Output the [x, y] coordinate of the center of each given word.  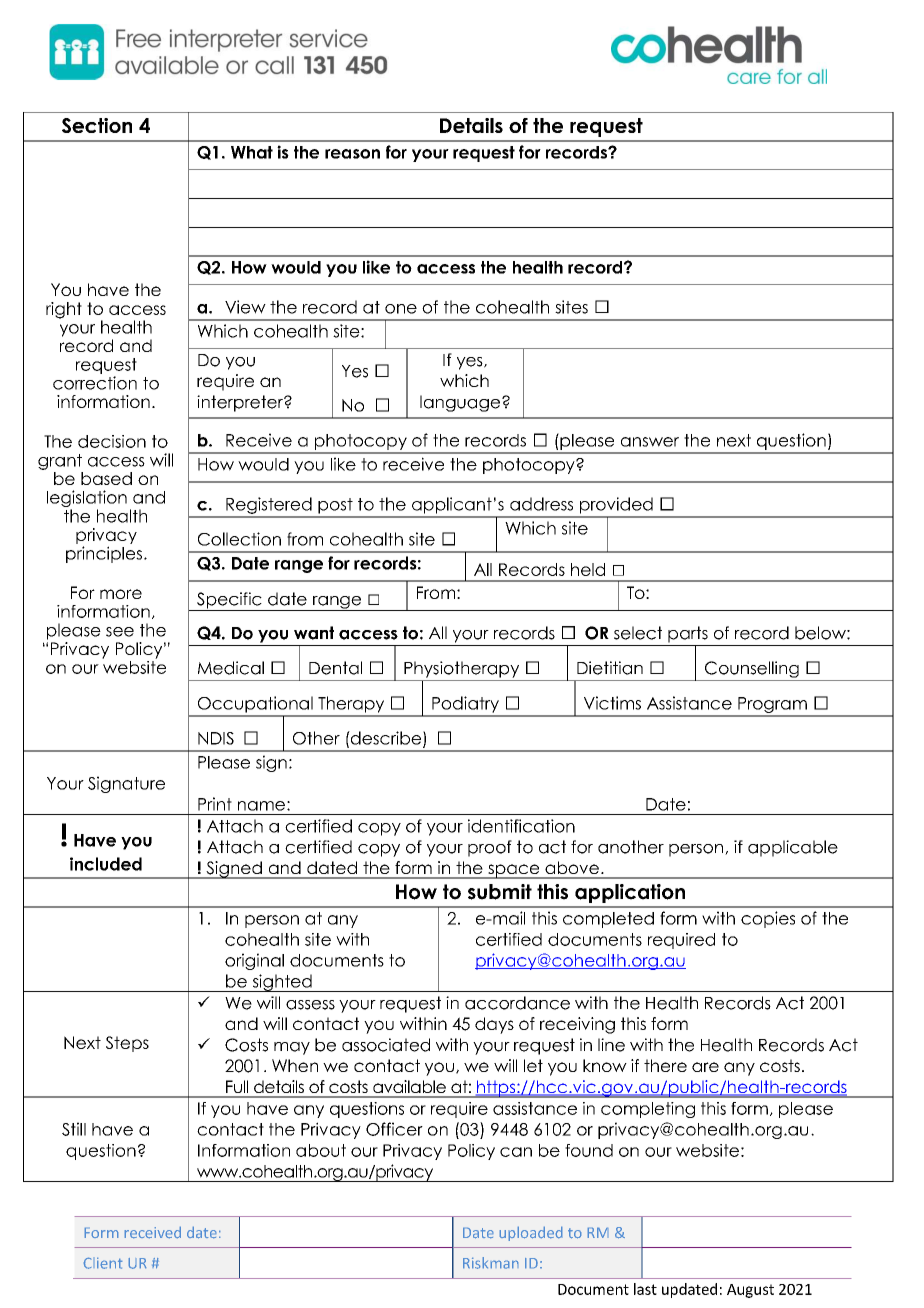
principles [104, 554]
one [401, 309]
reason [352, 154]
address [541, 504]
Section [97, 125]
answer [650, 442]
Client [103, 1263]
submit [500, 892]
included [106, 864]
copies [768, 919]
